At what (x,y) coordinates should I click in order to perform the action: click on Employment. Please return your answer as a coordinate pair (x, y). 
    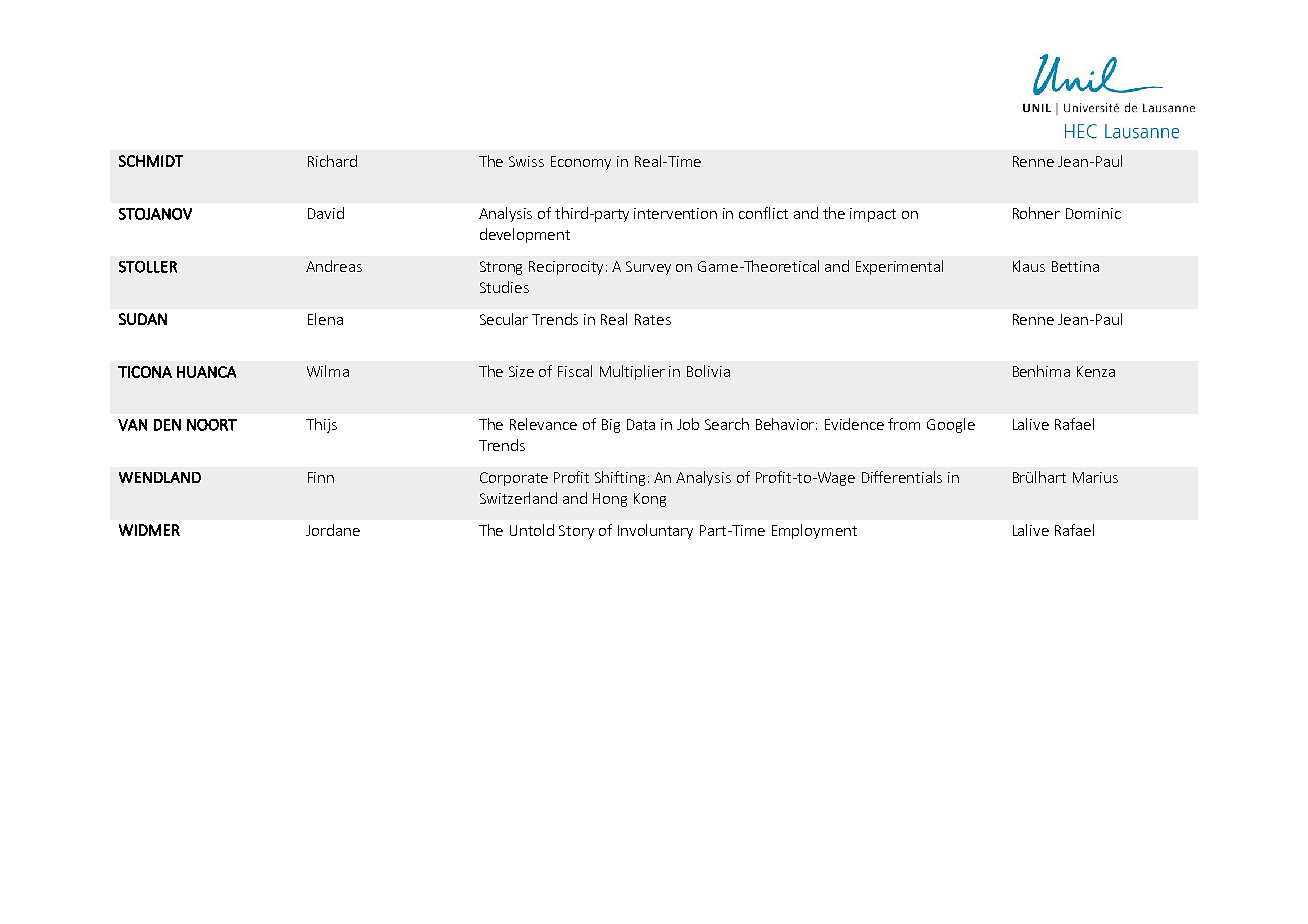
    Looking at the image, I should click on (814, 531).
